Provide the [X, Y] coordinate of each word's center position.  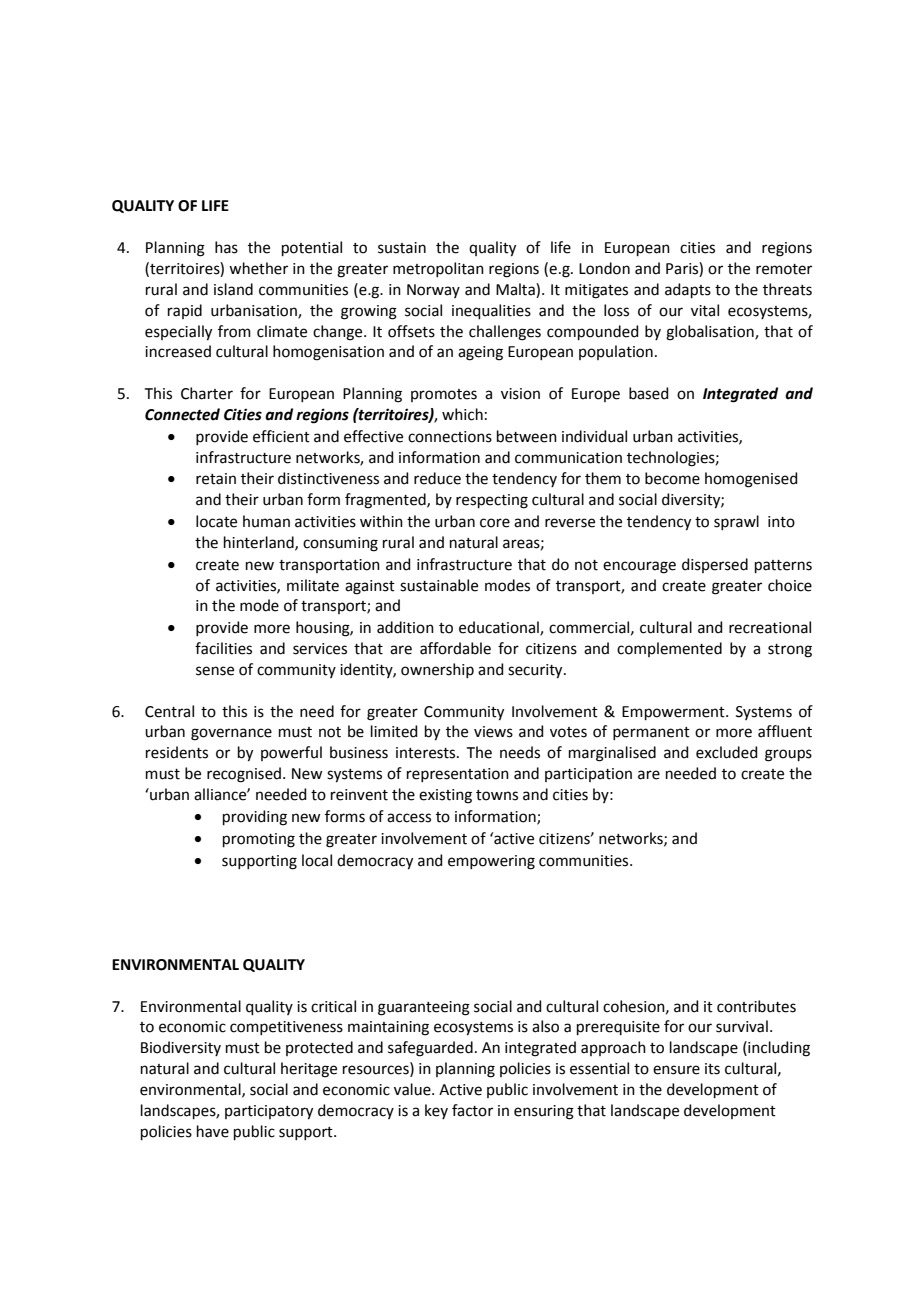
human [266, 521]
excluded [727, 752]
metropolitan [438, 269]
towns [497, 795]
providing [255, 818]
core [495, 523]
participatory [269, 1112]
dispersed [715, 565]
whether [258, 268]
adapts [688, 290]
